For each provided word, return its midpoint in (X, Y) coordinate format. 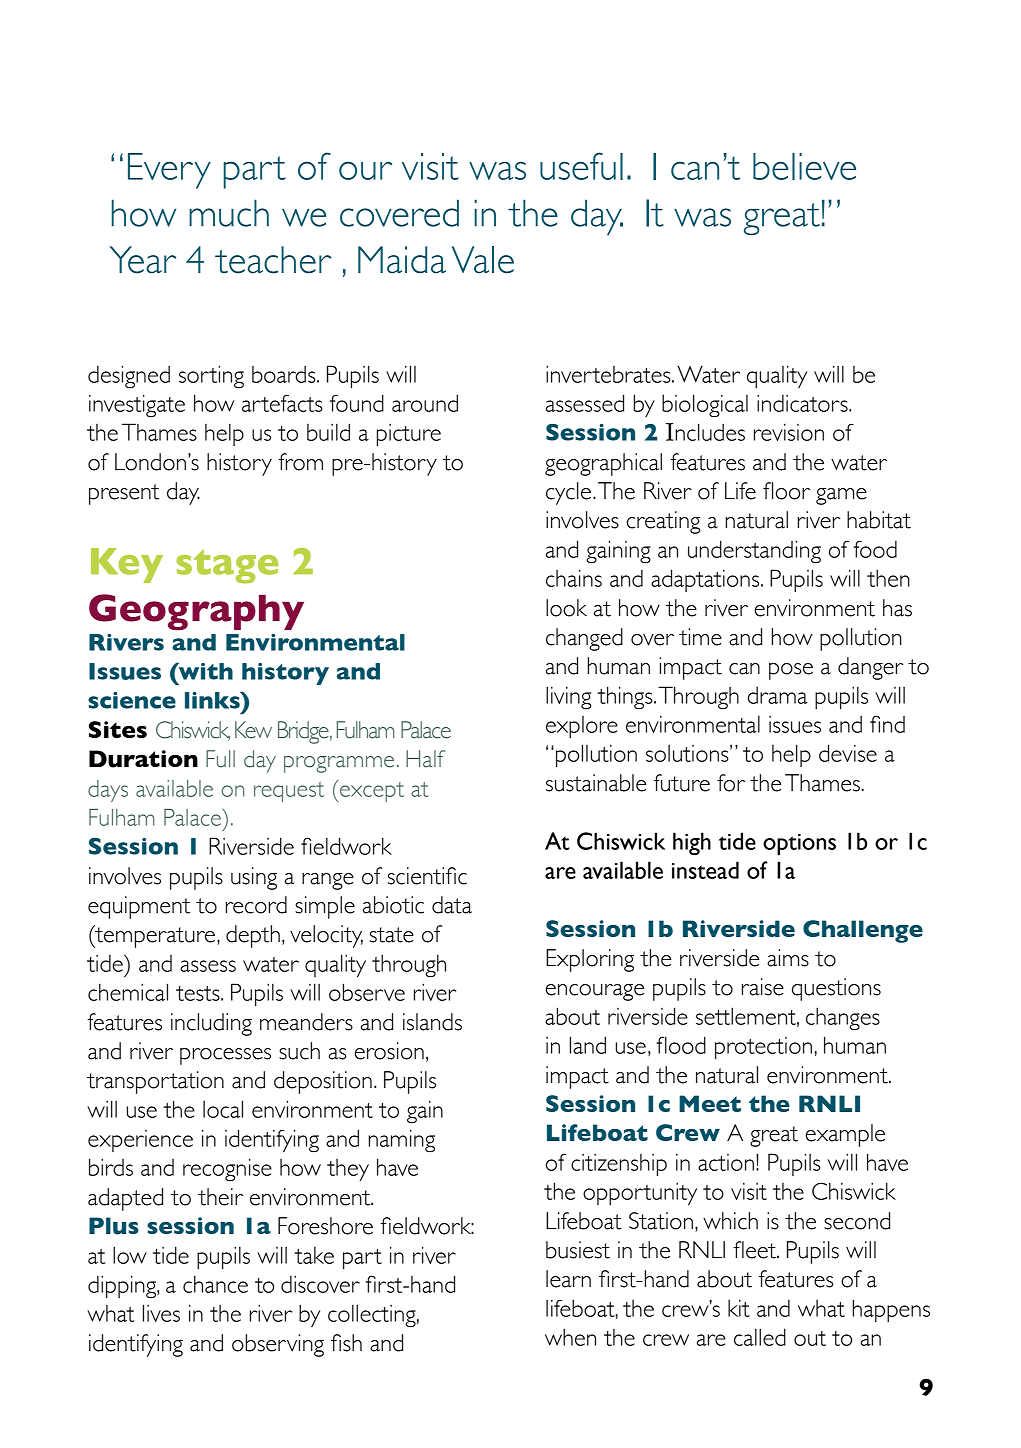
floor (786, 491)
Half (425, 759)
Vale (483, 260)
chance (215, 1284)
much (229, 213)
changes (843, 1019)
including (211, 1024)
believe (804, 166)
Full (220, 759)
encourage (594, 992)
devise (848, 753)
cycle (568, 493)
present (124, 494)
